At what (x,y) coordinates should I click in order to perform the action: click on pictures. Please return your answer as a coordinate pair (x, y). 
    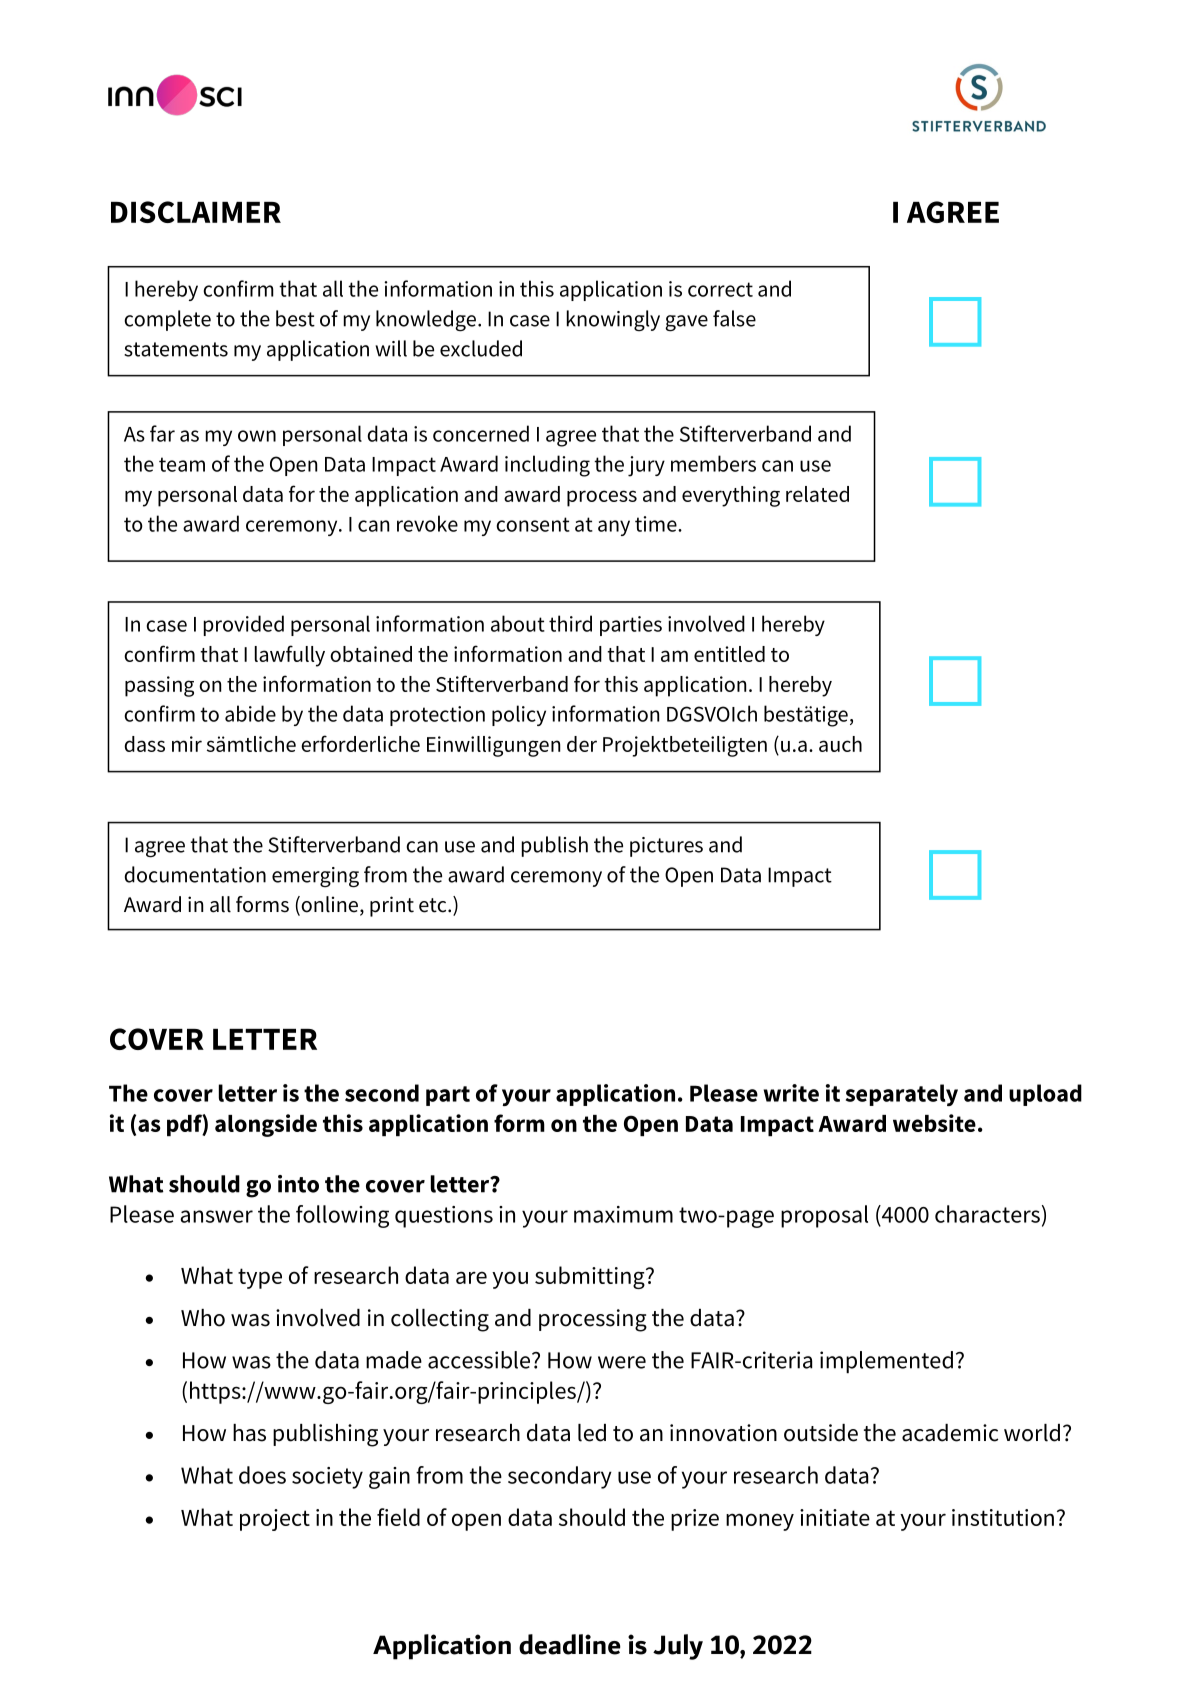
    Looking at the image, I should click on (666, 847).
